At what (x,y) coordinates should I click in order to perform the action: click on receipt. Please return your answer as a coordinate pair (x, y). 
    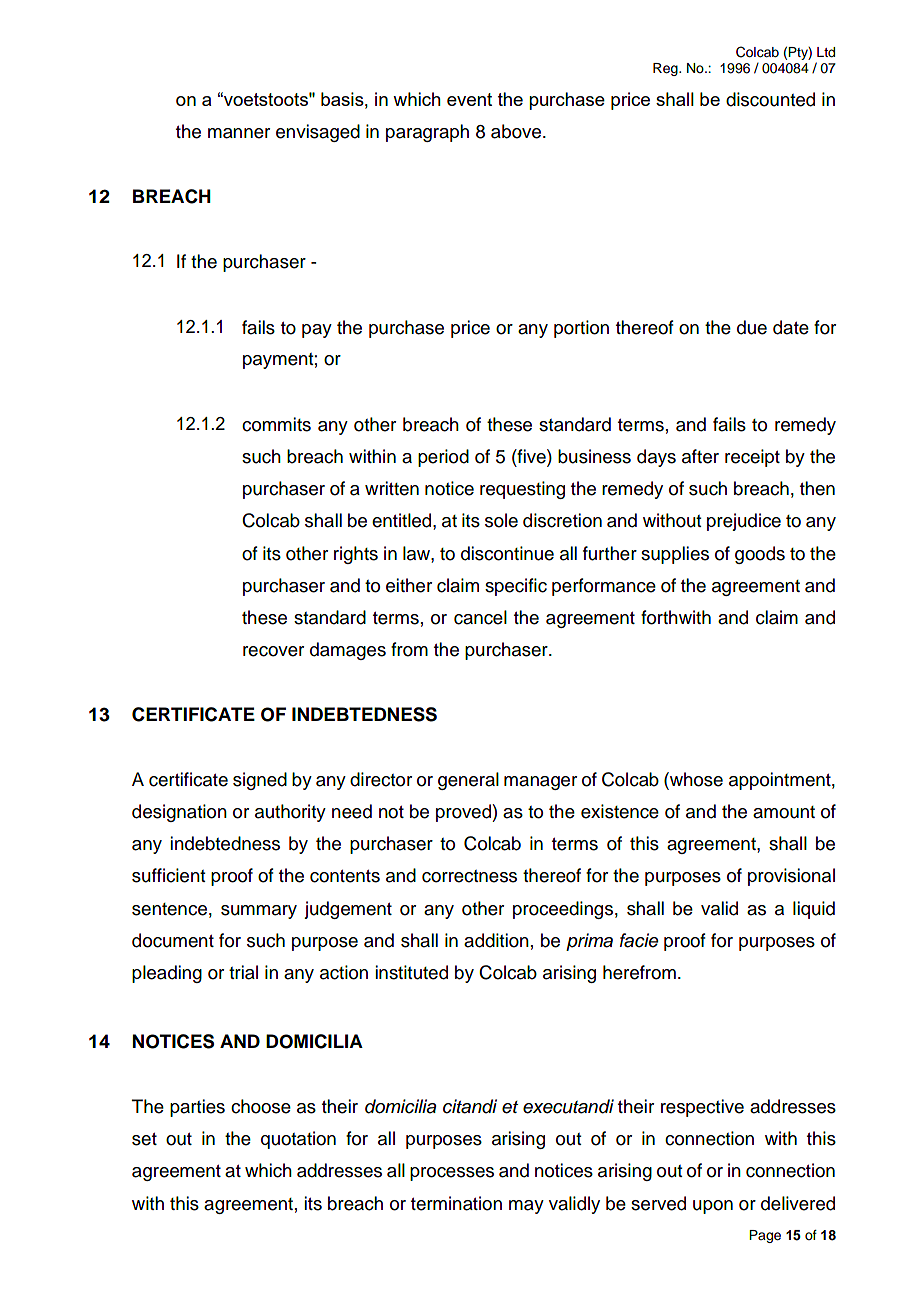
    Looking at the image, I should click on (752, 458).
